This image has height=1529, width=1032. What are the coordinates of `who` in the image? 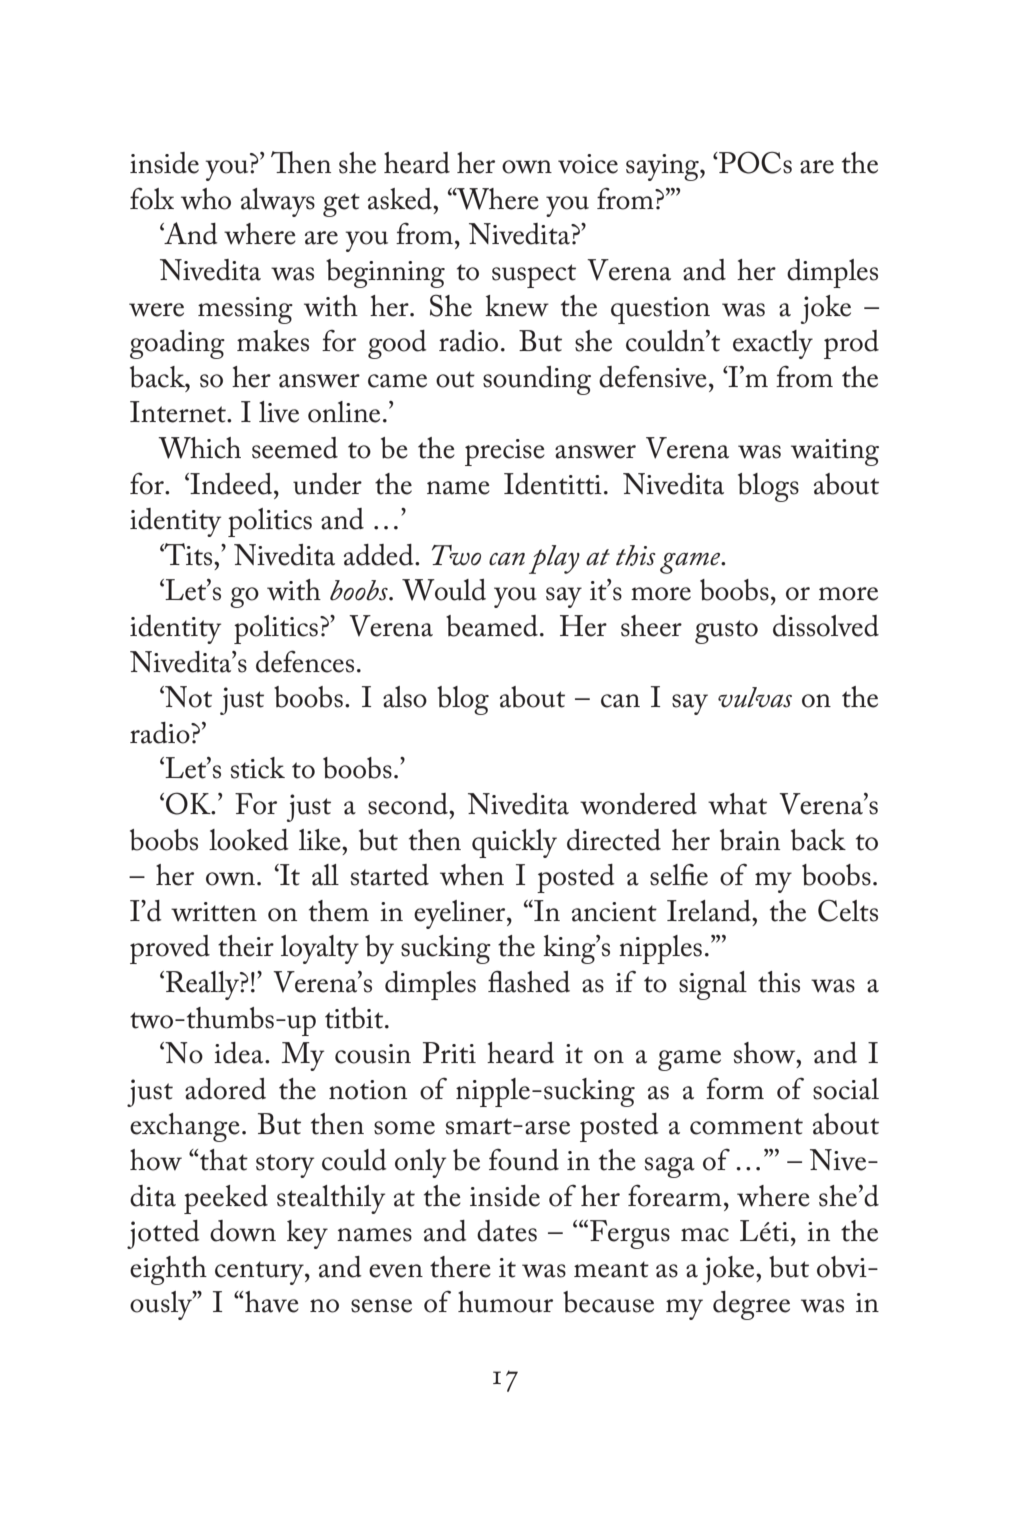 It's located at (206, 199).
